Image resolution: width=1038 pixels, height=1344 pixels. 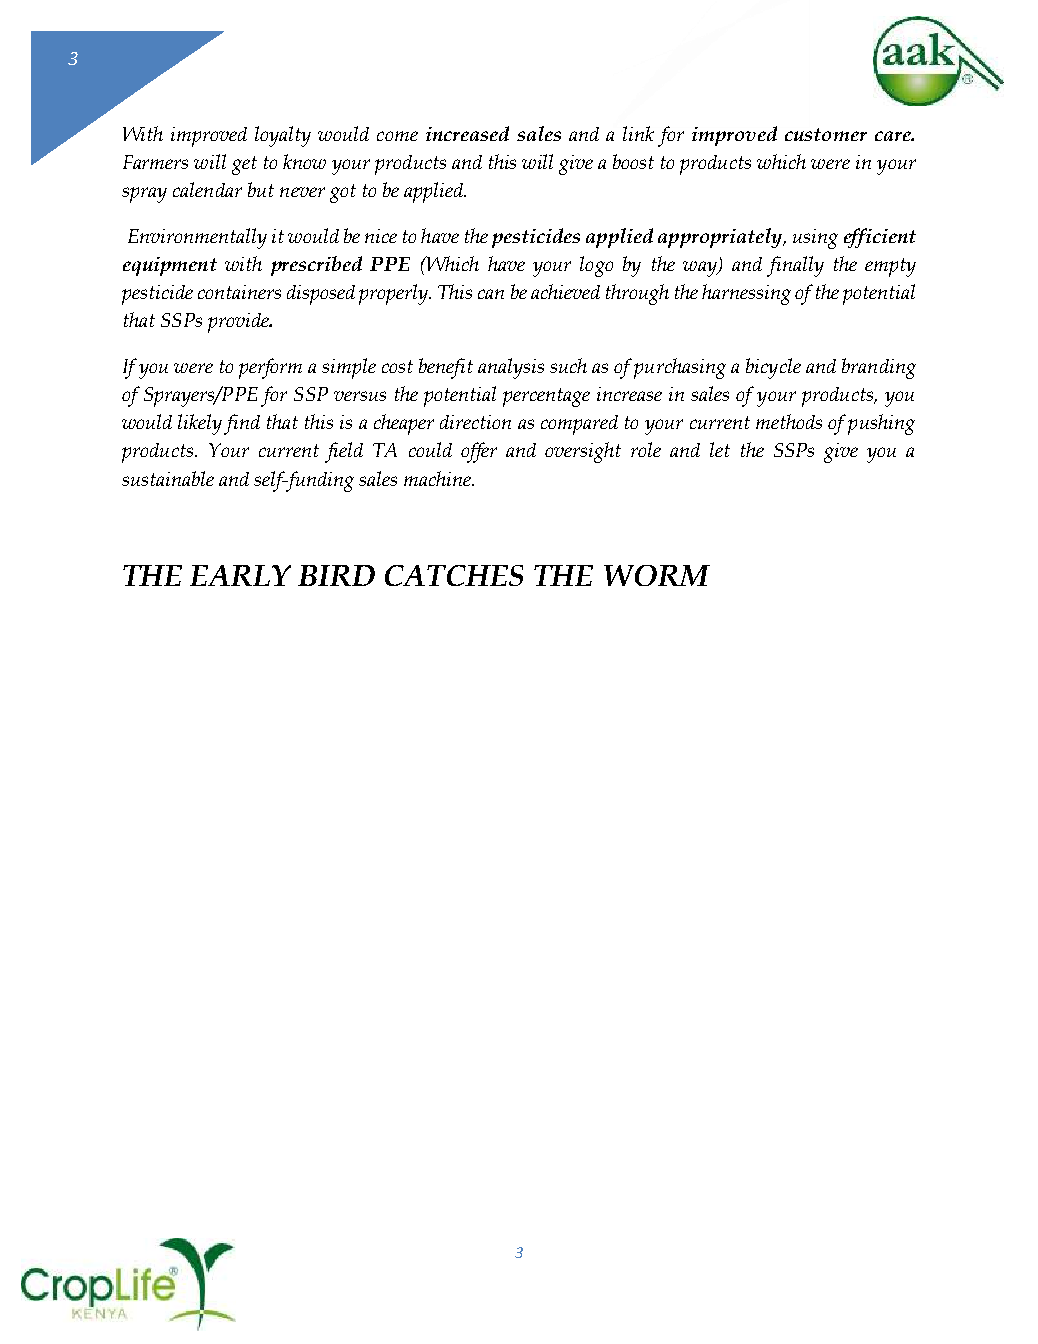 What do you see at coordinates (596, 266) in the screenshot?
I see `logo` at bounding box center [596, 266].
